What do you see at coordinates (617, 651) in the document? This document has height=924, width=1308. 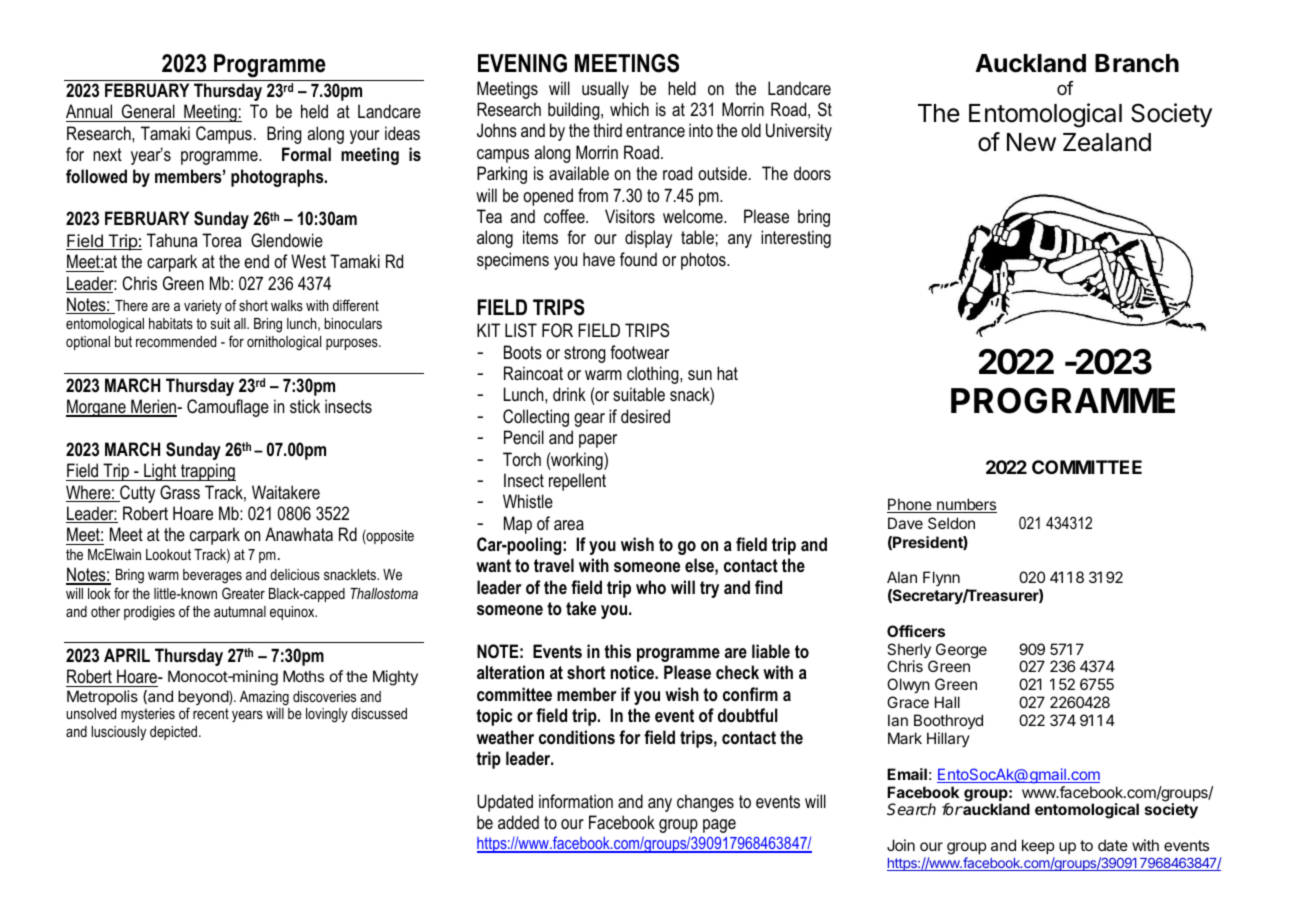 I see `this` at bounding box center [617, 651].
